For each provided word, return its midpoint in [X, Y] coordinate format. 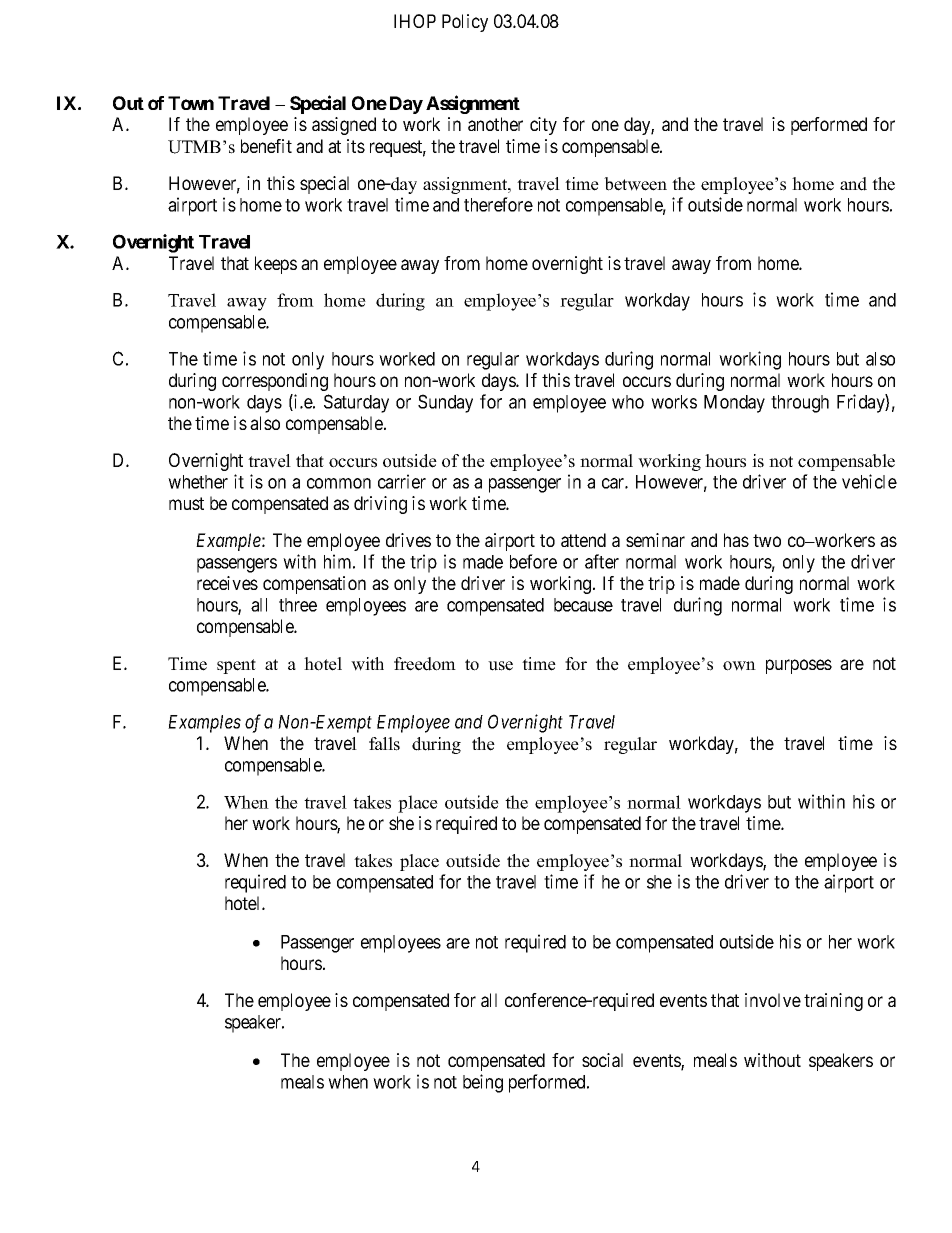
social [602, 1060]
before [533, 561]
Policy [465, 23]
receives [227, 583]
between [635, 184]
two [767, 540]
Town [191, 103]
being [483, 1083]
